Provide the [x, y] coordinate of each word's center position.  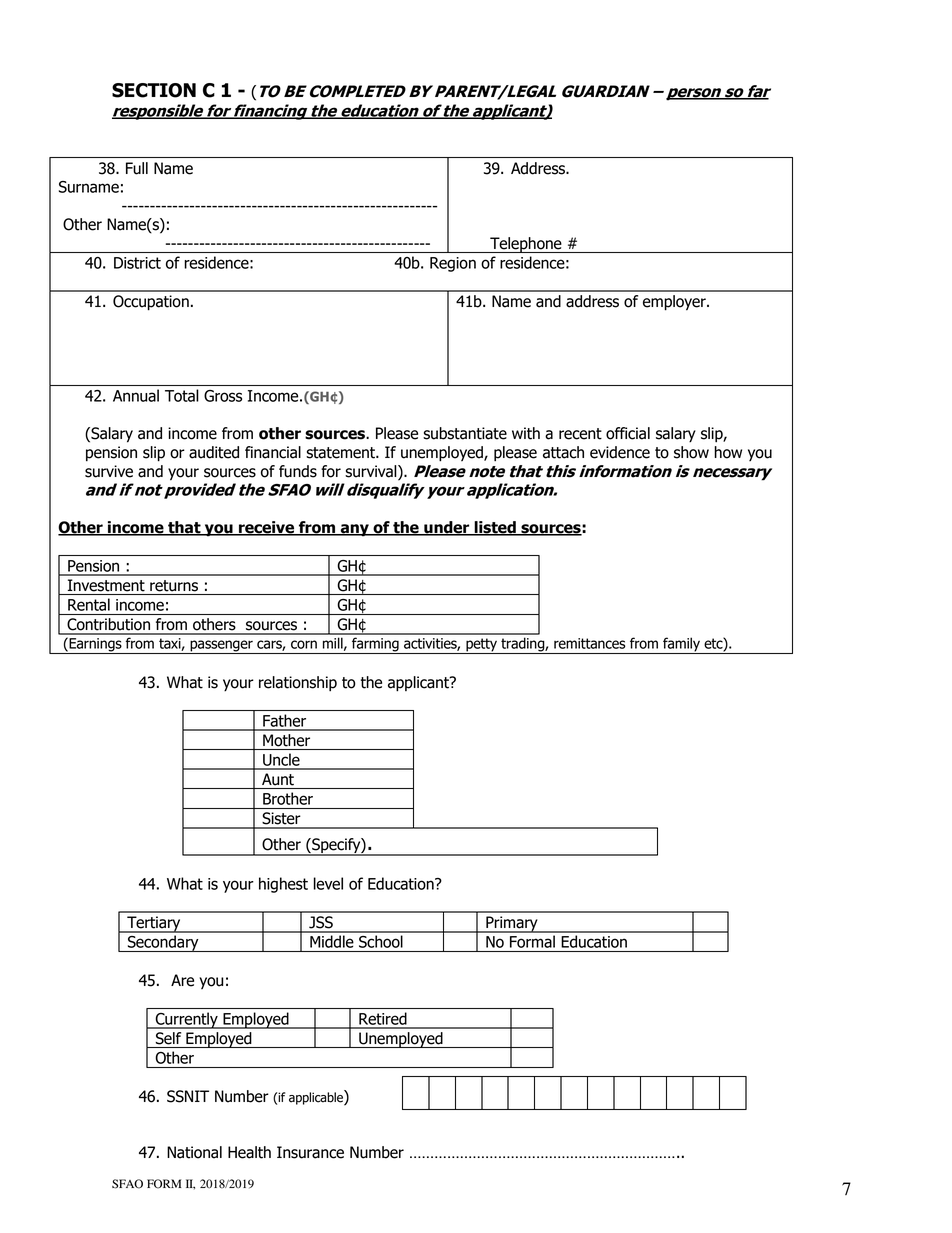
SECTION [154, 90]
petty [482, 646]
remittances [590, 643]
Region [453, 264]
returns [174, 586]
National [194, 1152]
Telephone [526, 245]
